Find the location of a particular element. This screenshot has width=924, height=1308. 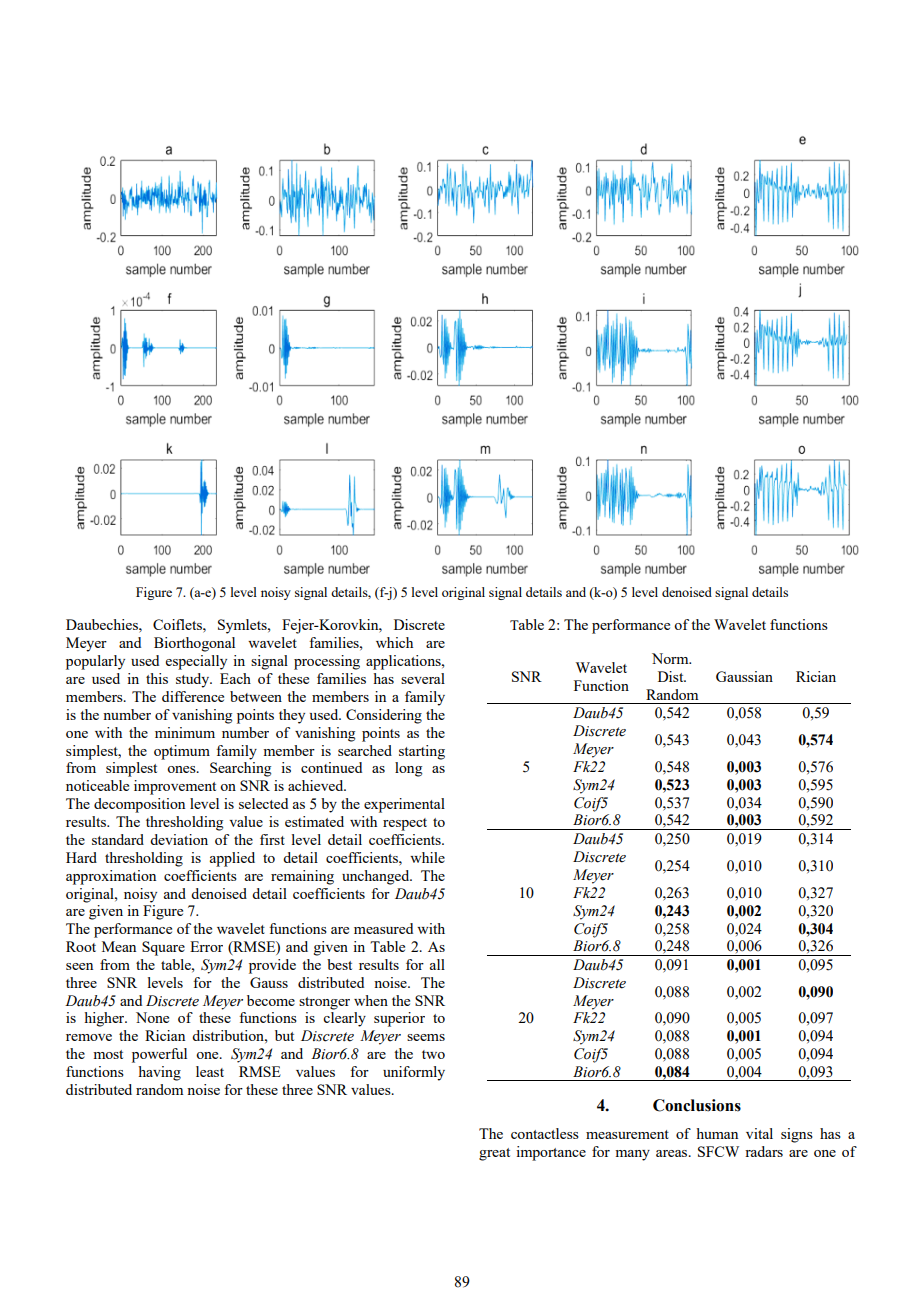

respect is located at coordinates (405, 824).
